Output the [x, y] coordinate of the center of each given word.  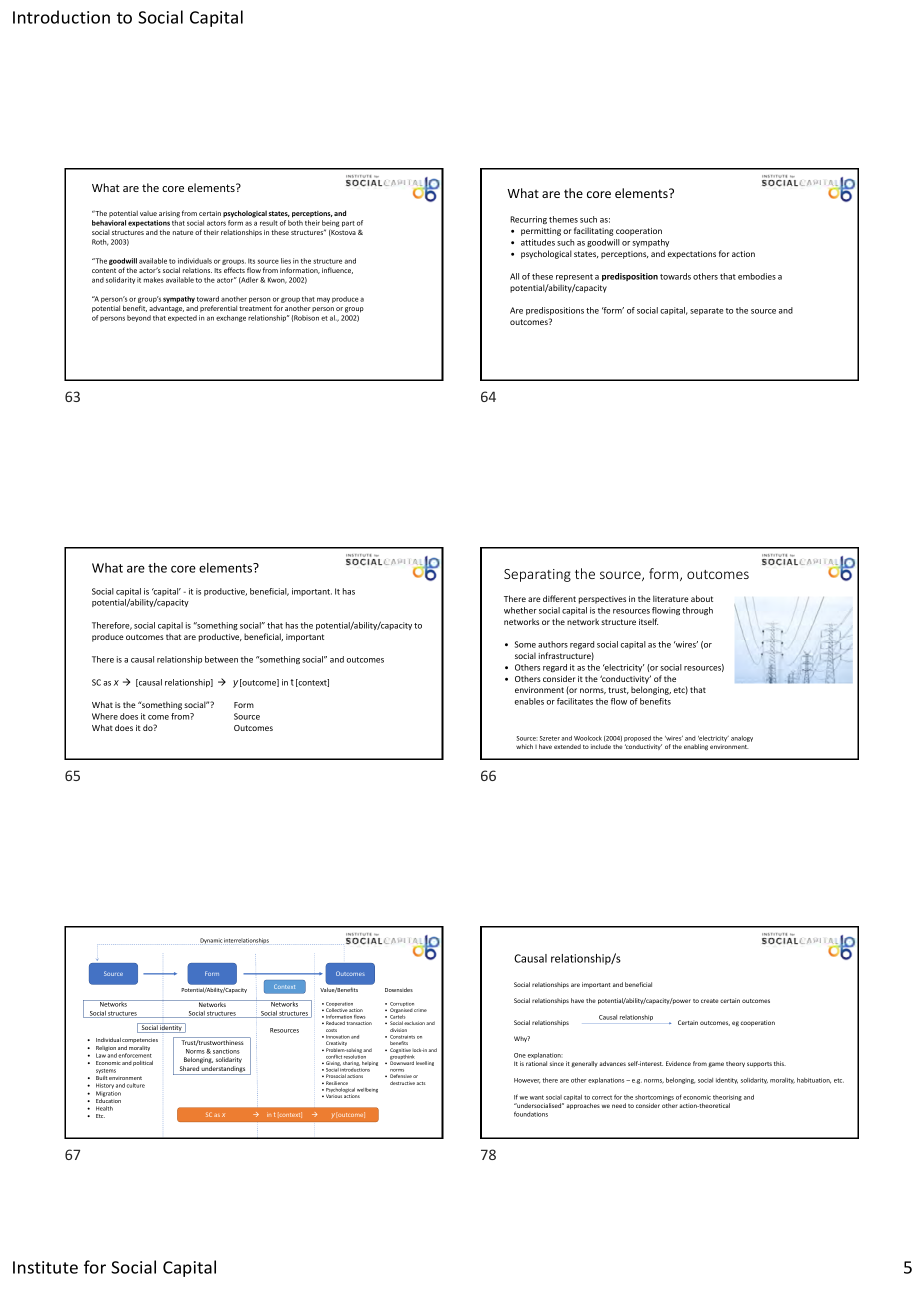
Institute [45, 1267]
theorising [727, 1098]
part [348, 224]
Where [105, 716]
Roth [100, 242]
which [524, 746]
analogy [742, 739]
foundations [531, 1114]
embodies [757, 276]
